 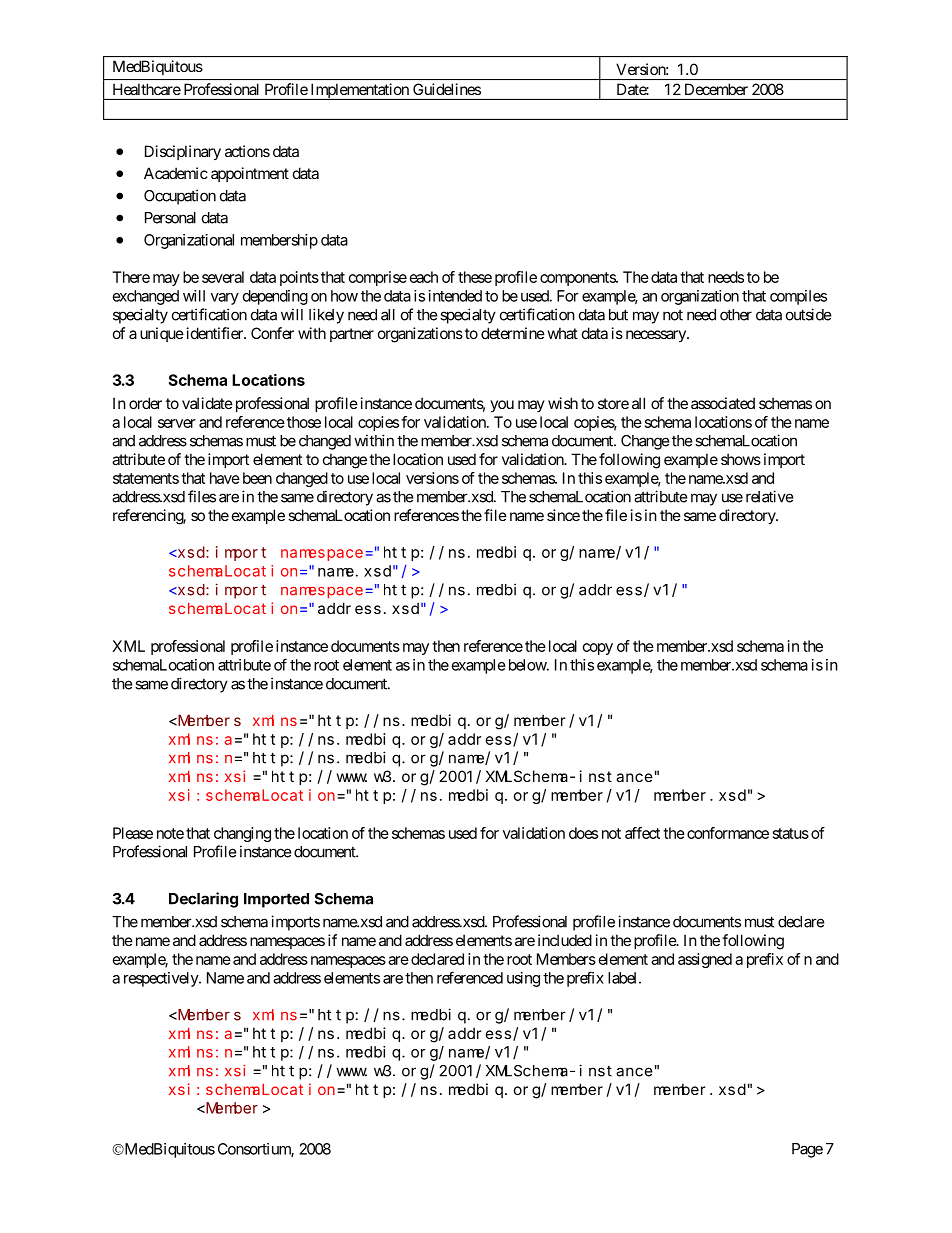 I want to click on server, so click(x=176, y=423).
